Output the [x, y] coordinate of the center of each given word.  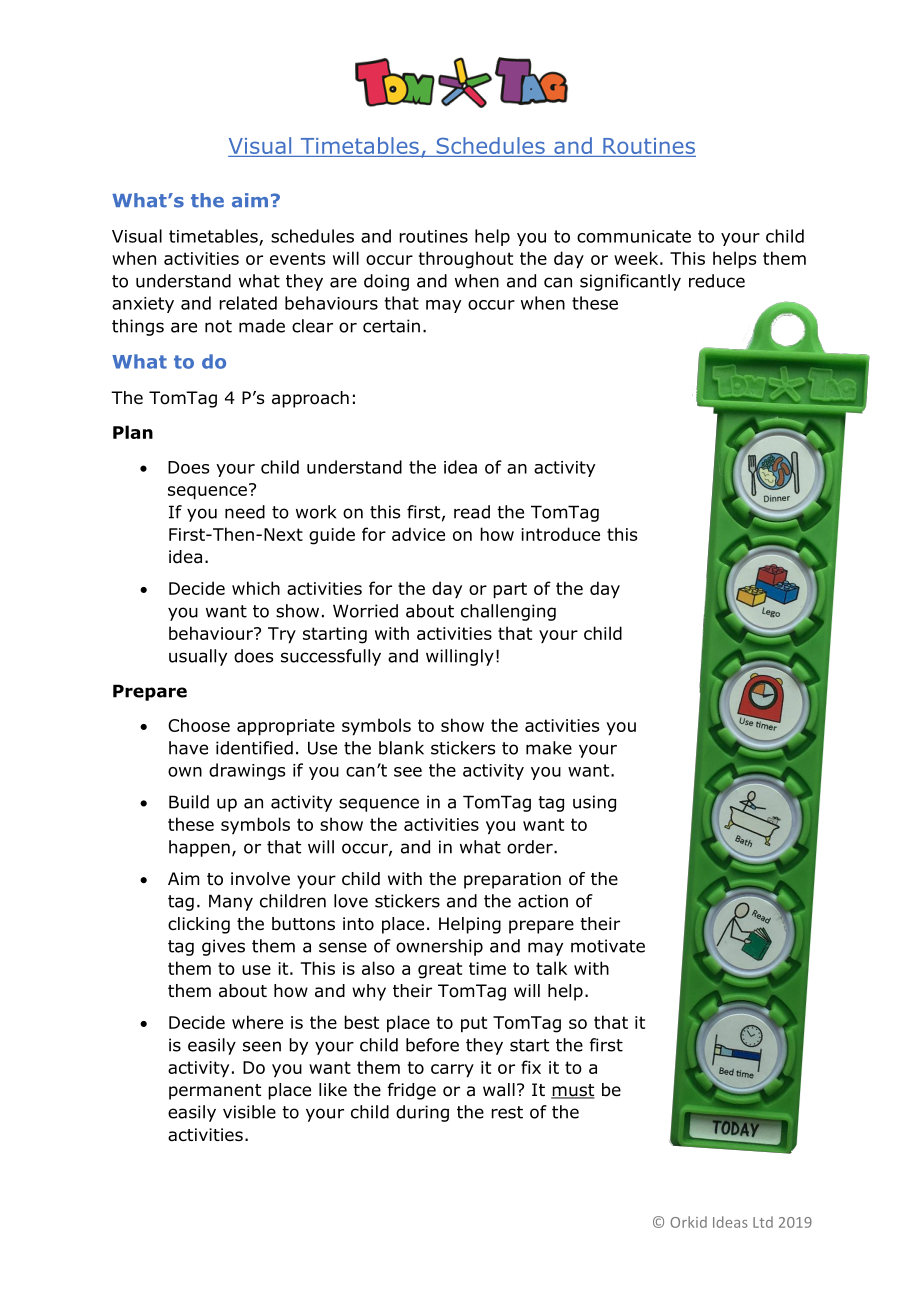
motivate [608, 946]
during [422, 1113]
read [472, 512]
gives [223, 947]
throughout [466, 260]
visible [249, 1112]
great [440, 970]
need [245, 512]
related [248, 303]
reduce [717, 281]
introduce [560, 534]
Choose [199, 725]
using [594, 803]
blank [401, 748]
